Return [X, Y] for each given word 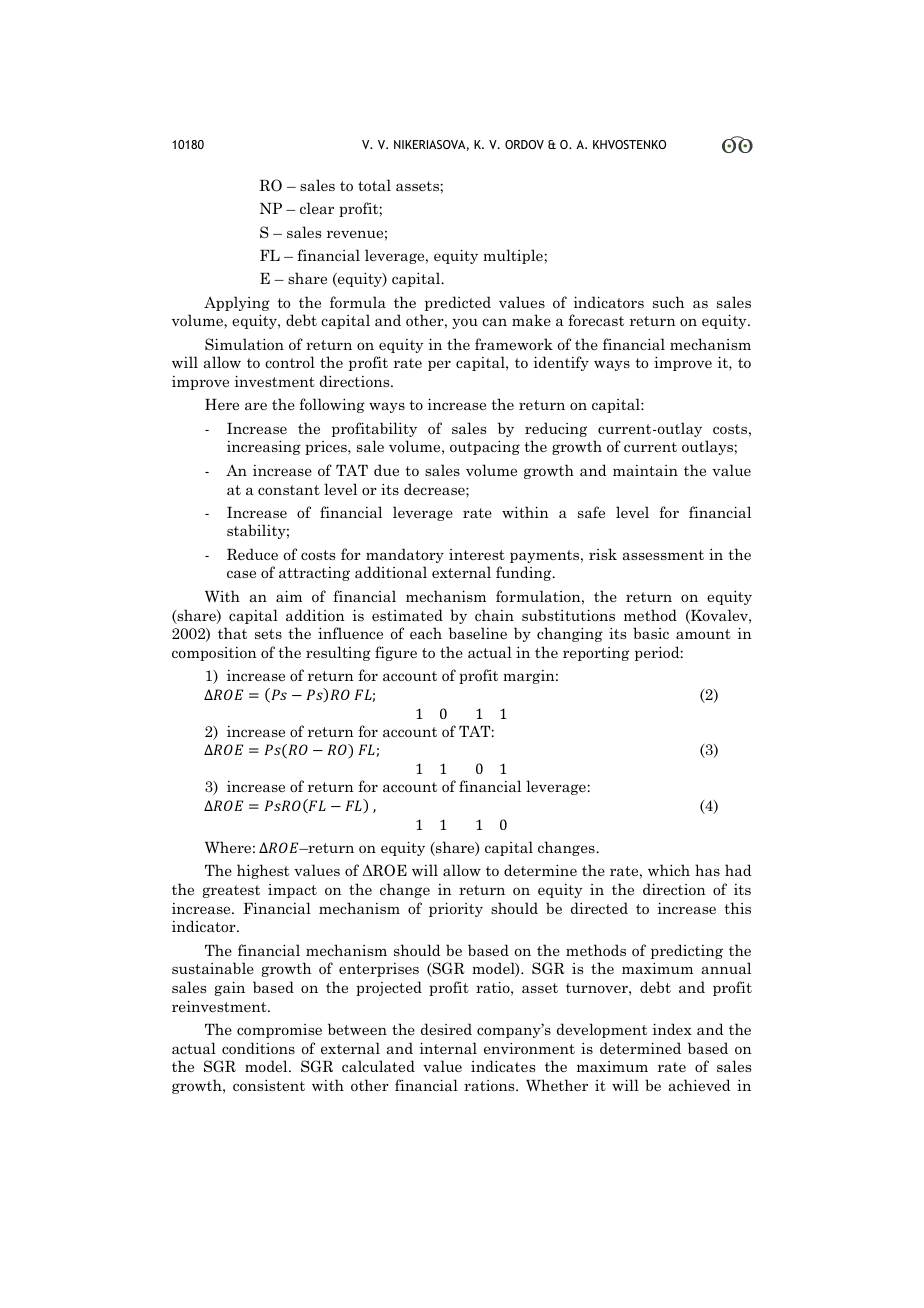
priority [456, 909]
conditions [258, 1048]
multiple [514, 256]
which [669, 870]
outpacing [485, 447]
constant [289, 490]
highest [263, 871]
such [669, 302]
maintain [645, 470]
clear [317, 208]
